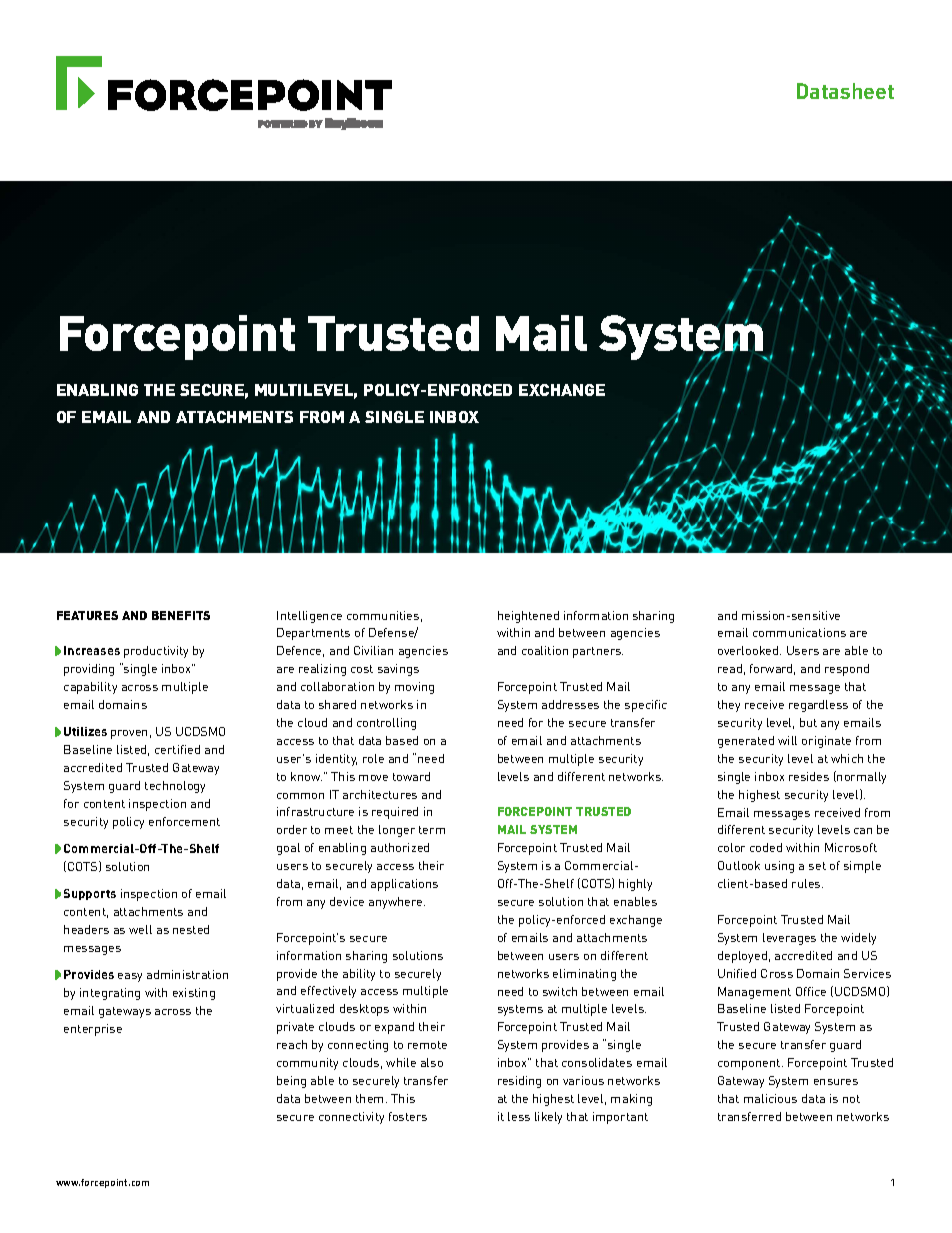 The width and height of the image is (952, 1233). What do you see at coordinates (799, 632) in the image?
I see `communications` at bounding box center [799, 632].
